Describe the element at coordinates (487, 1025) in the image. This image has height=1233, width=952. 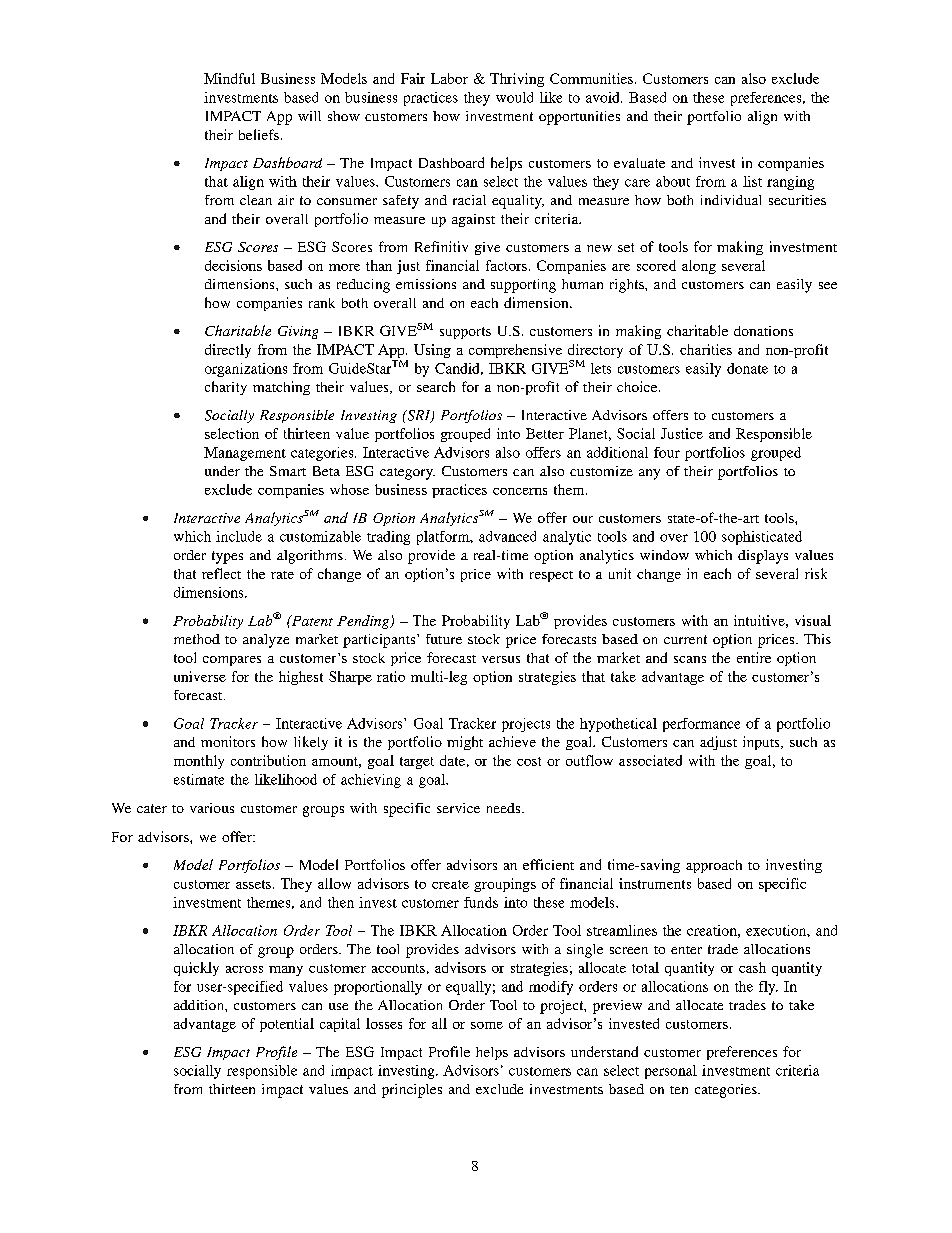
I see `some` at that location.
